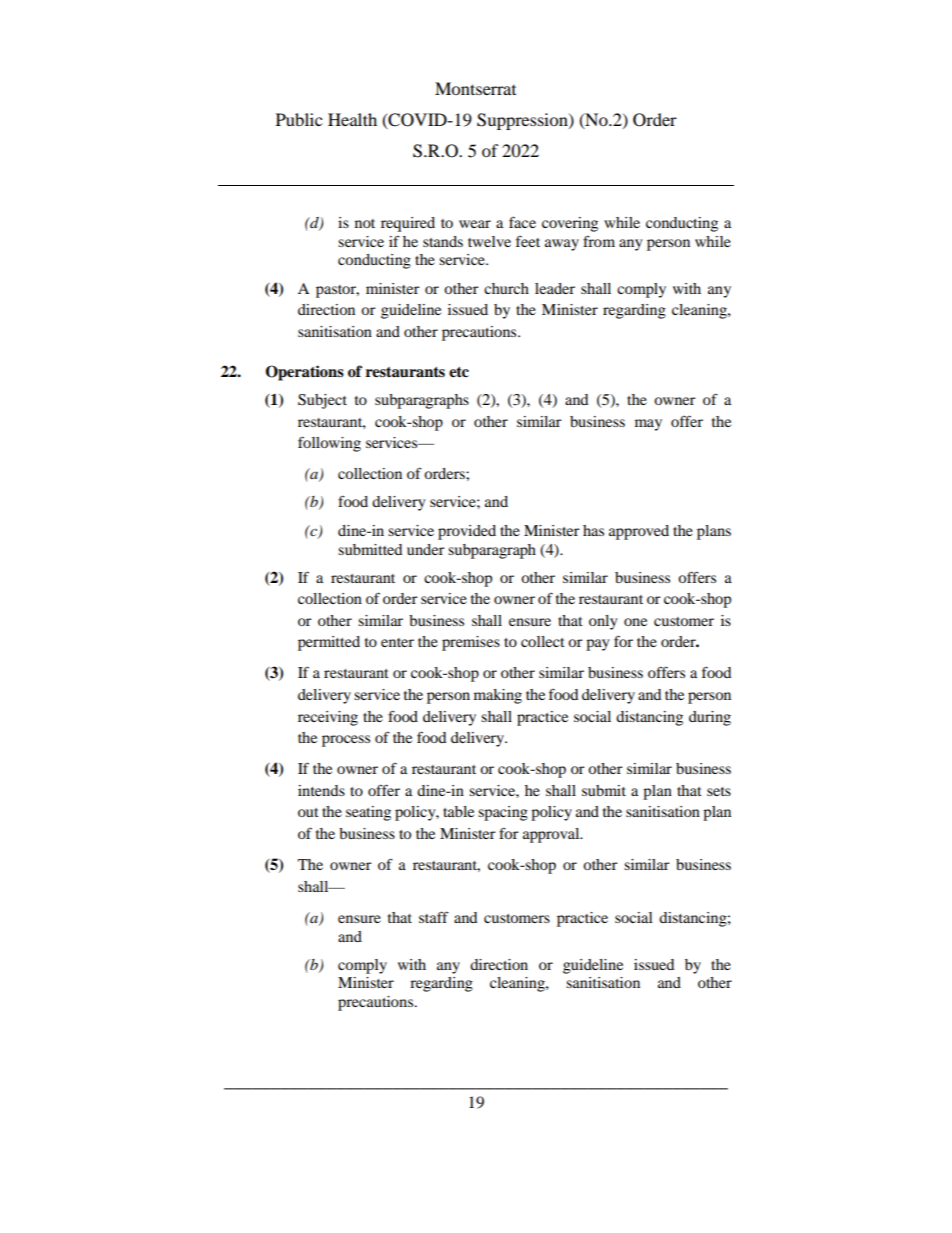  I want to click on seating, so click(368, 813).
